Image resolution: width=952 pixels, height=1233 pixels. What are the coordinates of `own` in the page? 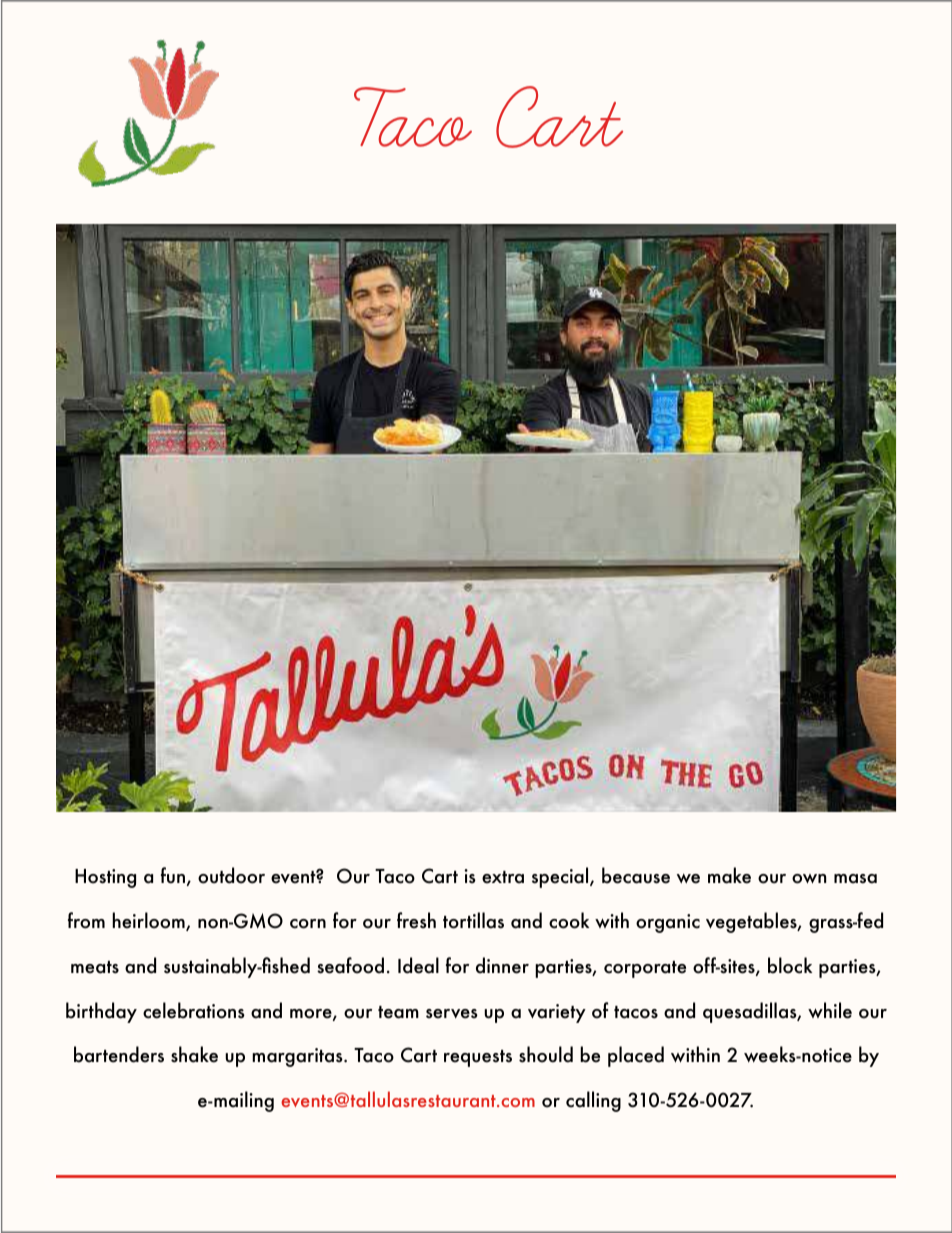 It's located at (809, 879).
